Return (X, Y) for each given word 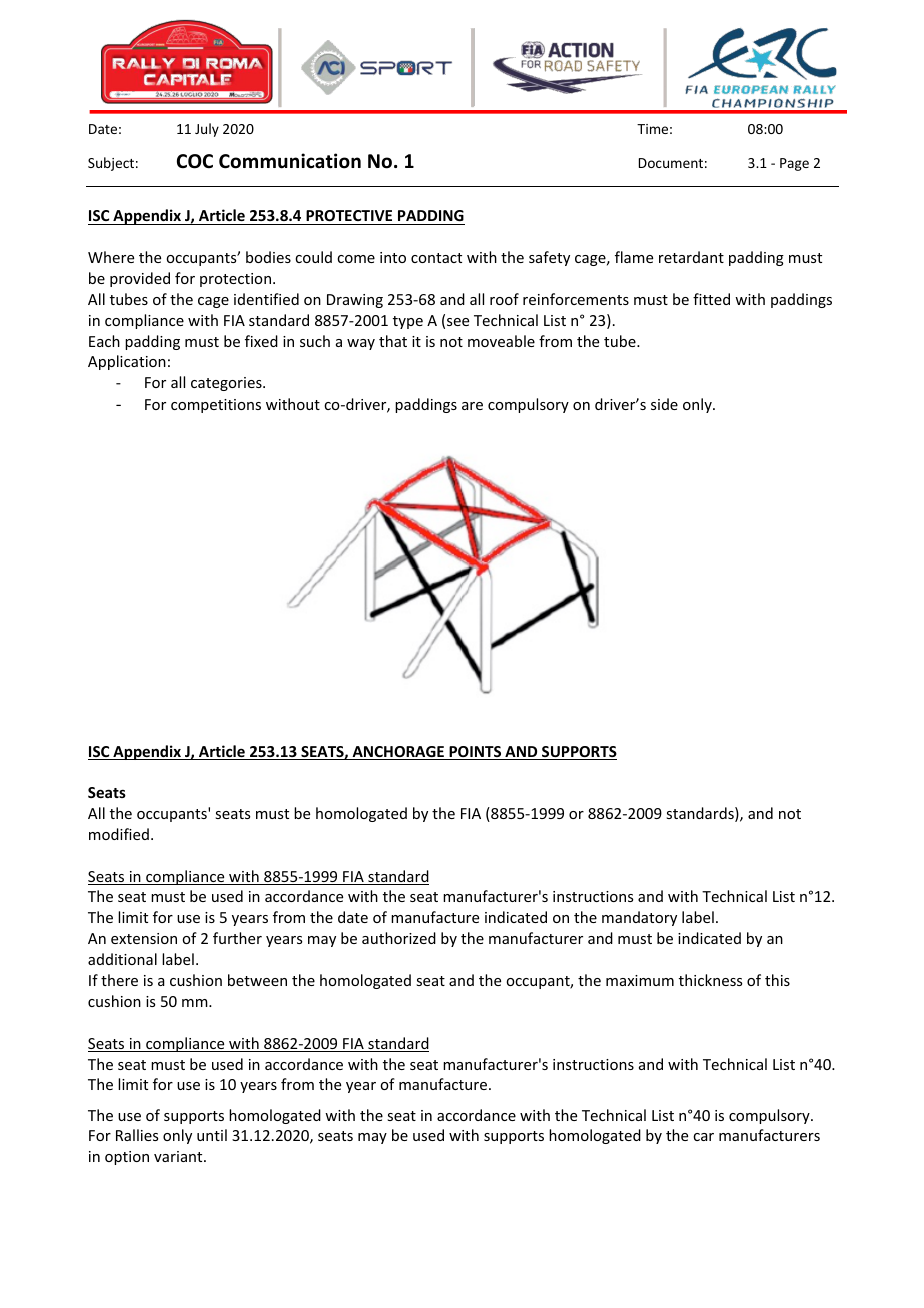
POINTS (475, 753)
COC (195, 161)
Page (794, 164)
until (212, 1135)
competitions (216, 406)
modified (119, 834)
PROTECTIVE (349, 215)
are (472, 406)
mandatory (639, 918)
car (703, 1137)
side (664, 404)
